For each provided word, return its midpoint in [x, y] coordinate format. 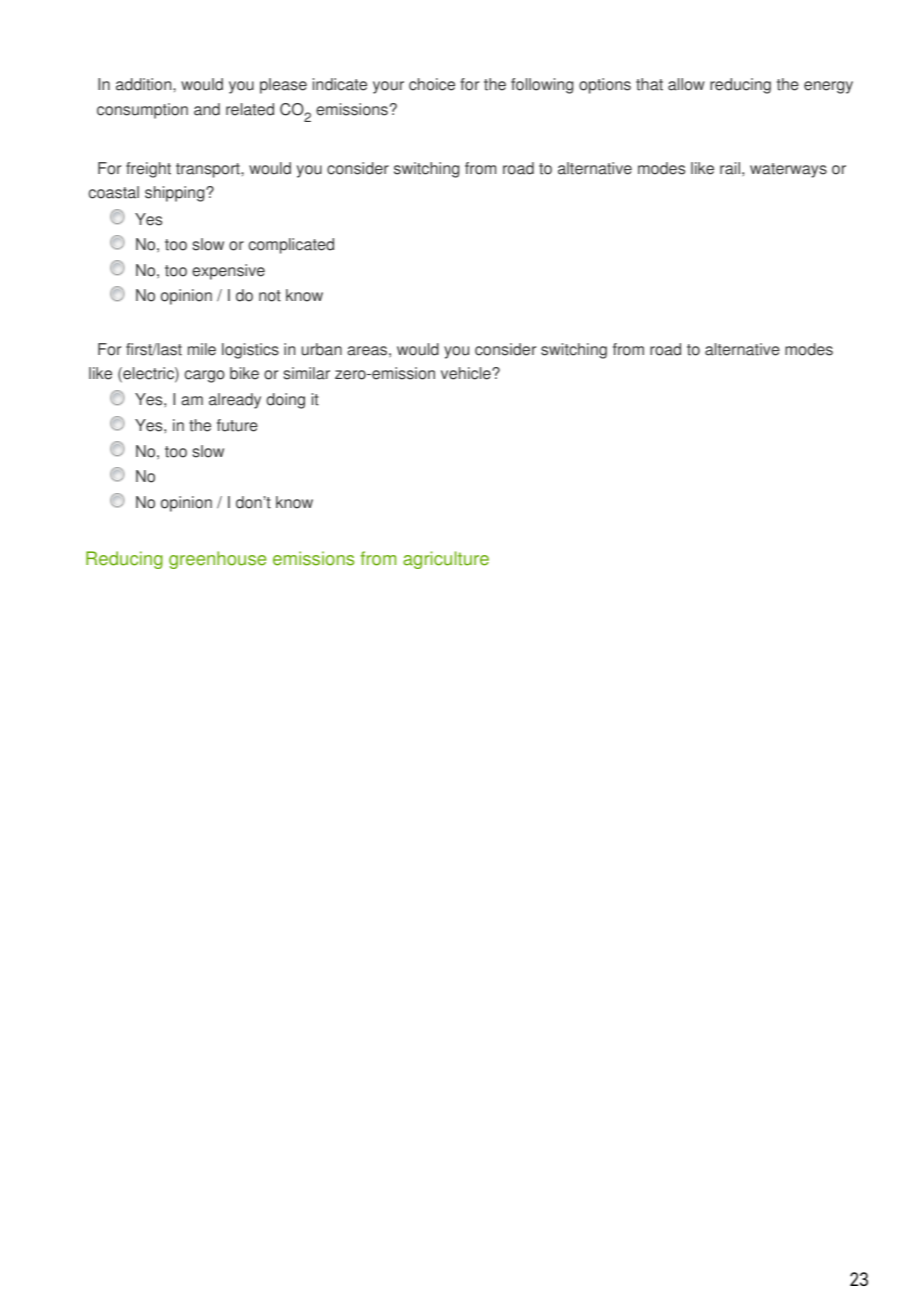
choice [432, 84]
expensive [228, 272]
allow [686, 84]
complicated [291, 246]
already [235, 401]
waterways [788, 170]
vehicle [467, 373]
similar [307, 373]
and [207, 109]
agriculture [446, 560]
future [237, 425]
